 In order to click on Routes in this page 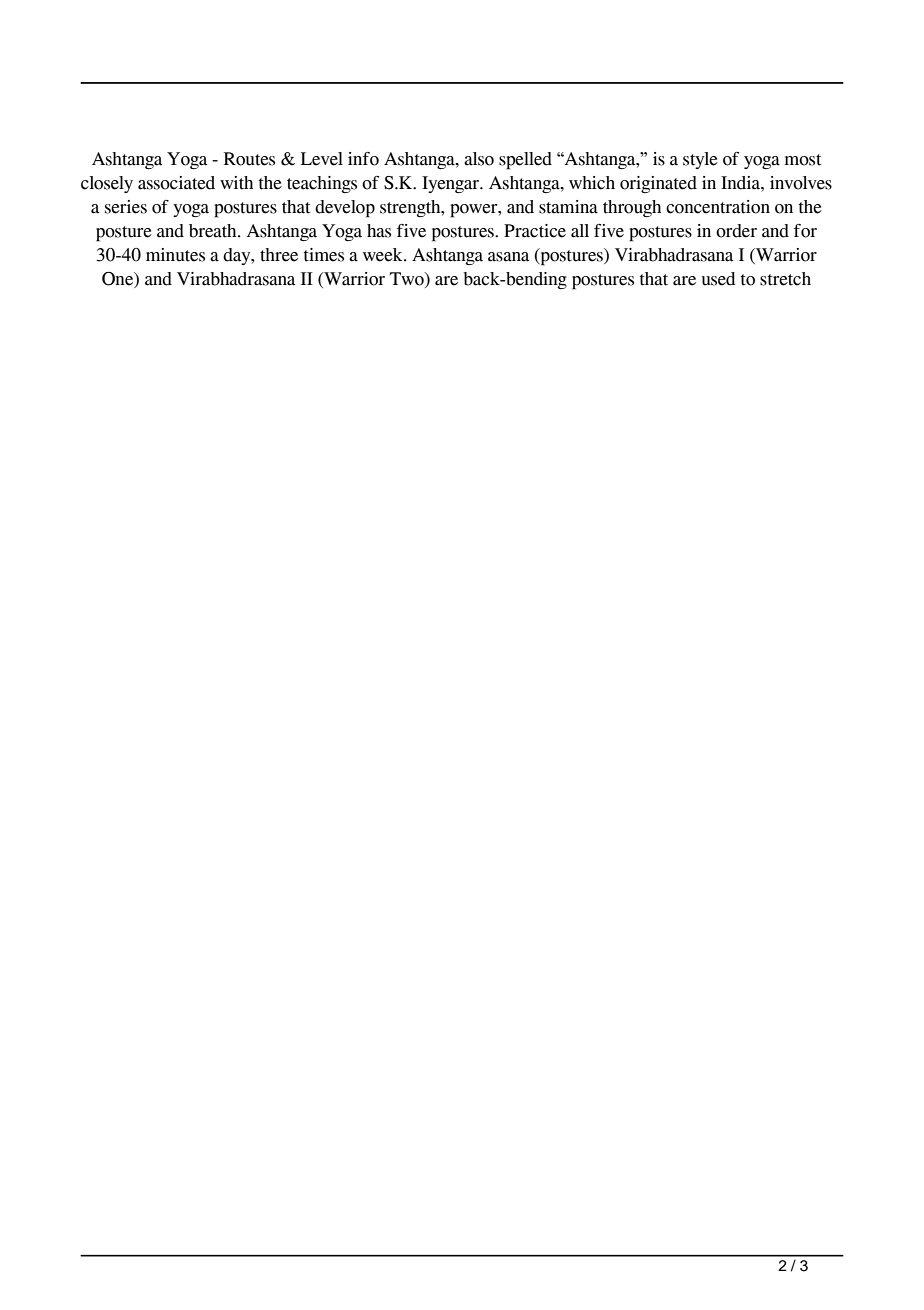, I will do `click(249, 159)`.
